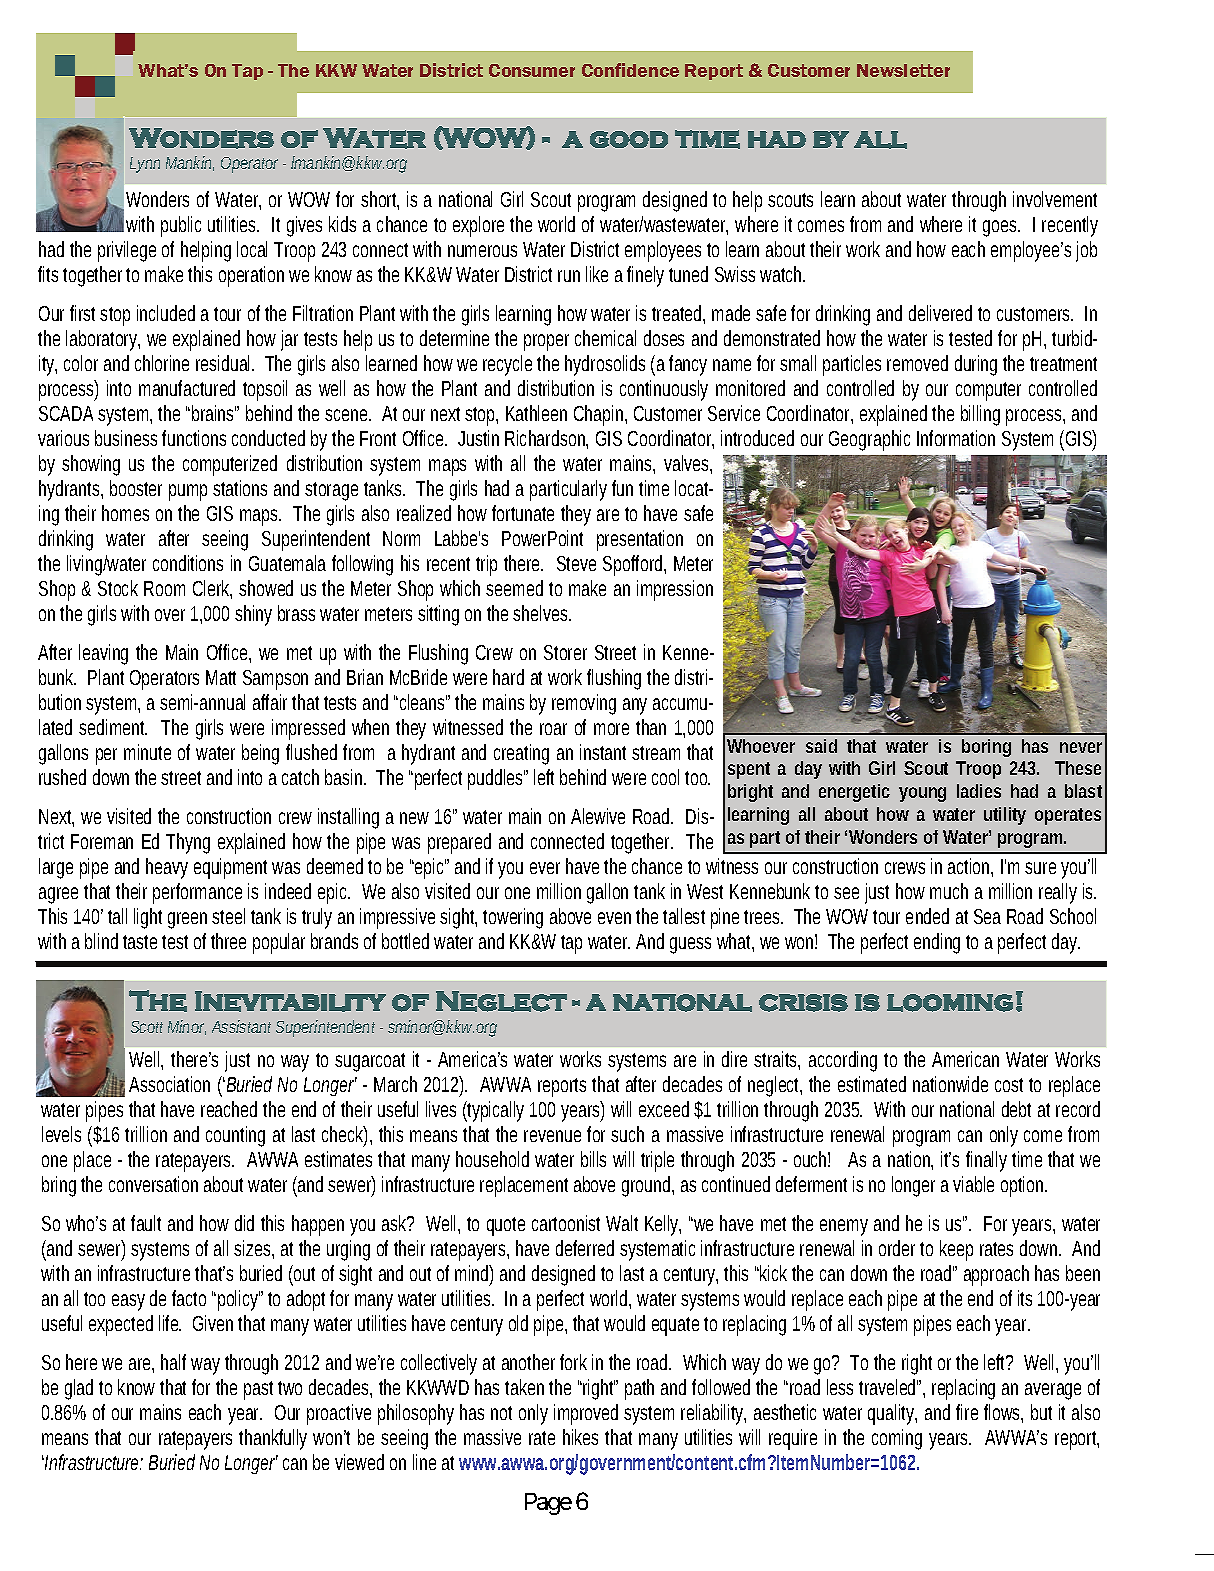 The height and width of the screenshot is (1571, 1214). I want to click on hikes, so click(580, 1437).
